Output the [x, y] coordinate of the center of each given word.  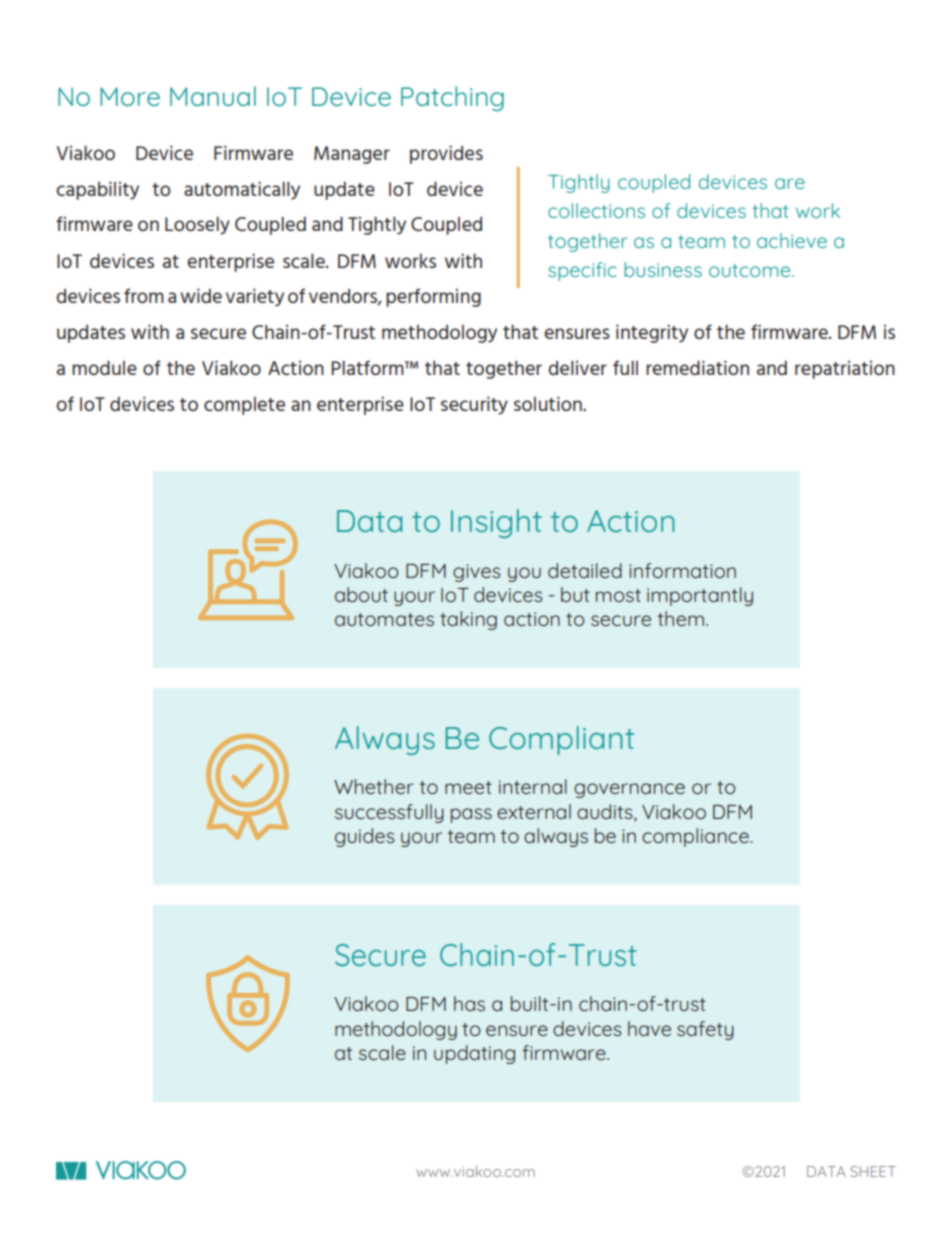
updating [474, 1054]
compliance [696, 837]
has [469, 1003]
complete [244, 406]
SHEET [873, 1171]
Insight [496, 523]
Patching [452, 98]
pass [471, 815]
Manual [213, 96]
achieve [792, 240]
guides [365, 837]
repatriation [845, 370]
